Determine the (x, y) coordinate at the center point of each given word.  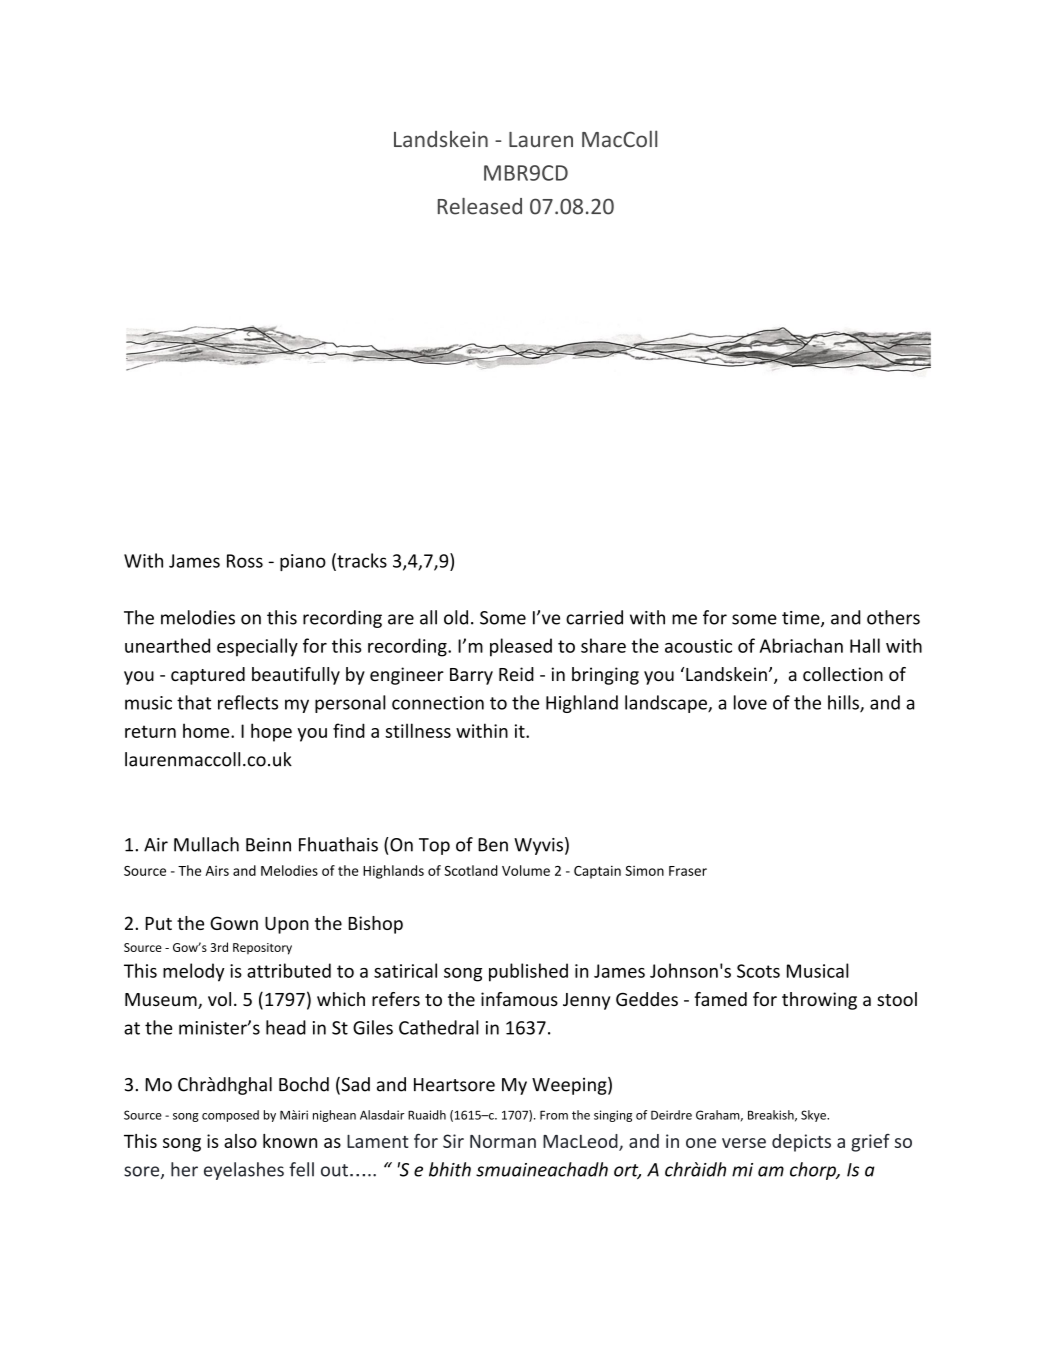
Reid (516, 674)
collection (843, 674)
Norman (503, 1141)
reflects (248, 702)
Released (480, 206)
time (801, 618)
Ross (245, 561)
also (240, 1141)
